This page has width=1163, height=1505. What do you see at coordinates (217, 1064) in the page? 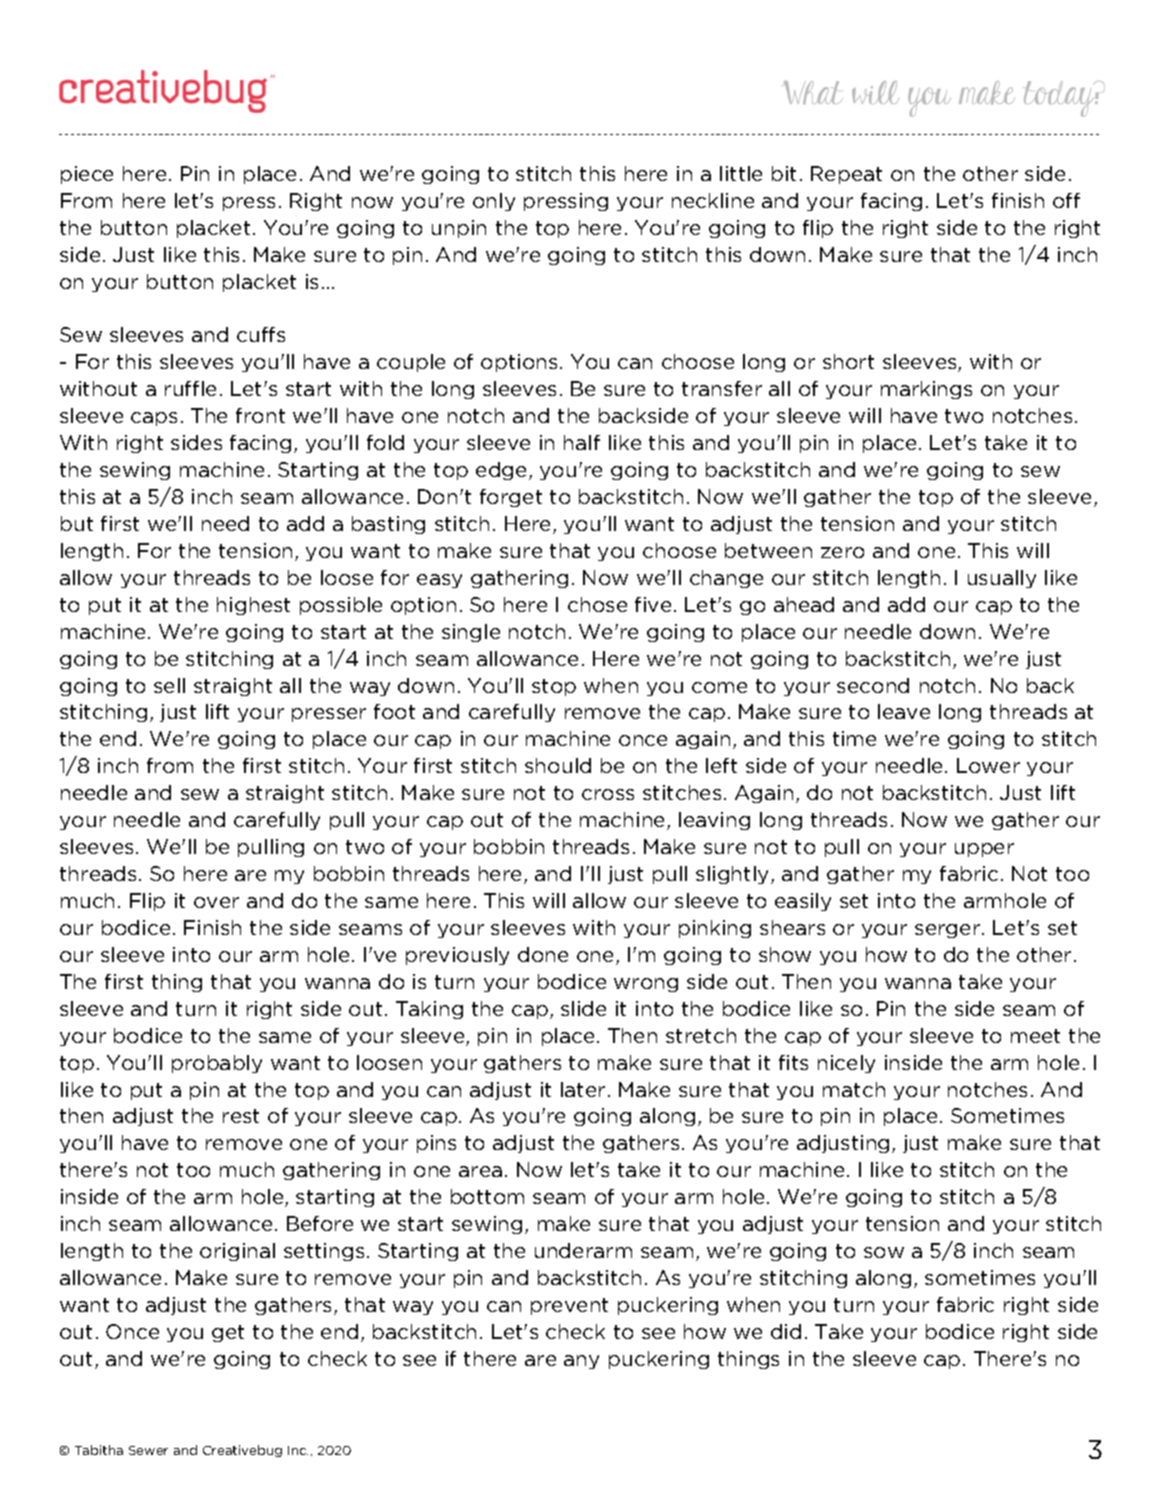
I see `probably` at bounding box center [217, 1064].
